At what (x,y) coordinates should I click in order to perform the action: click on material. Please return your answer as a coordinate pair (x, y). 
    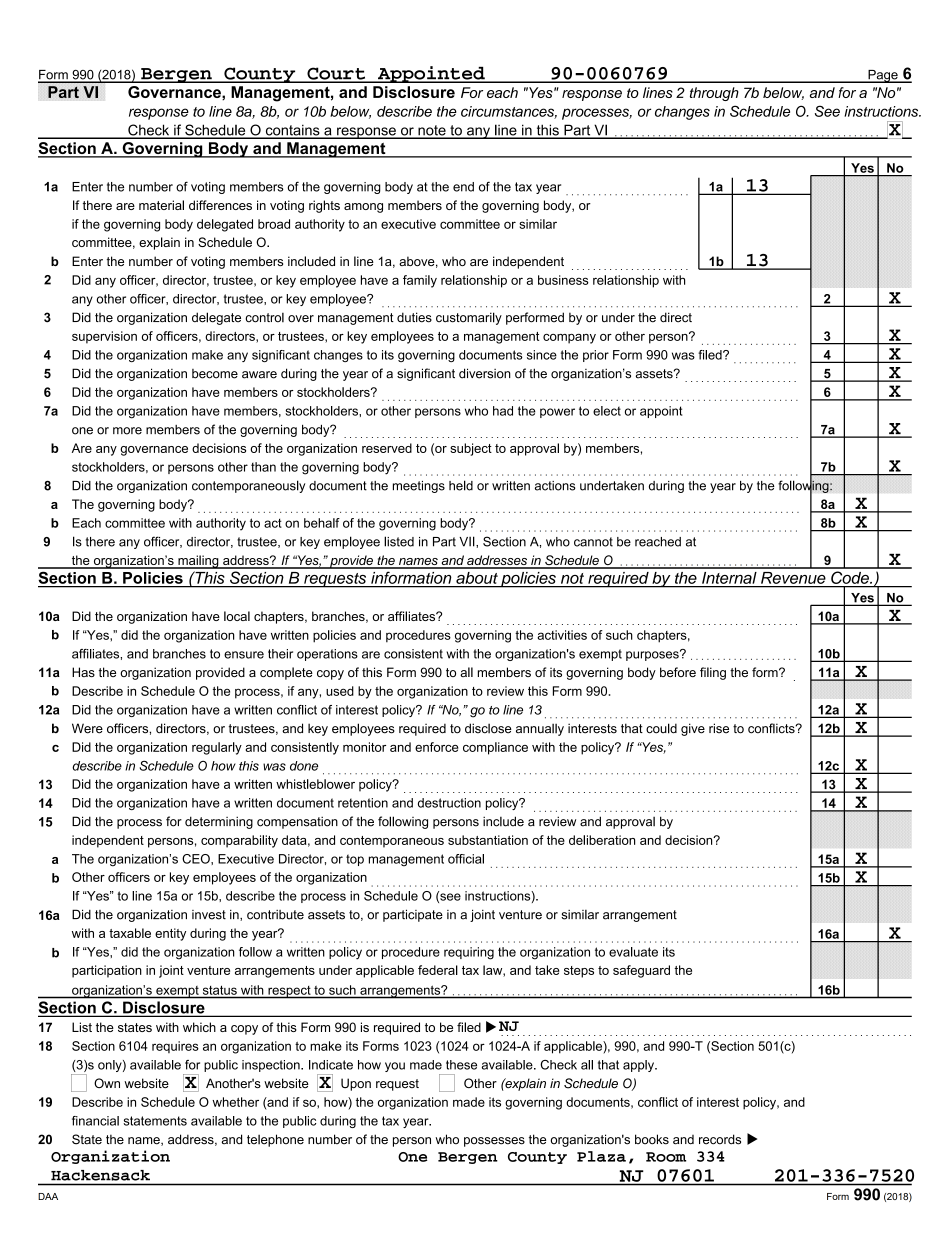
    Looking at the image, I should click on (161, 205).
